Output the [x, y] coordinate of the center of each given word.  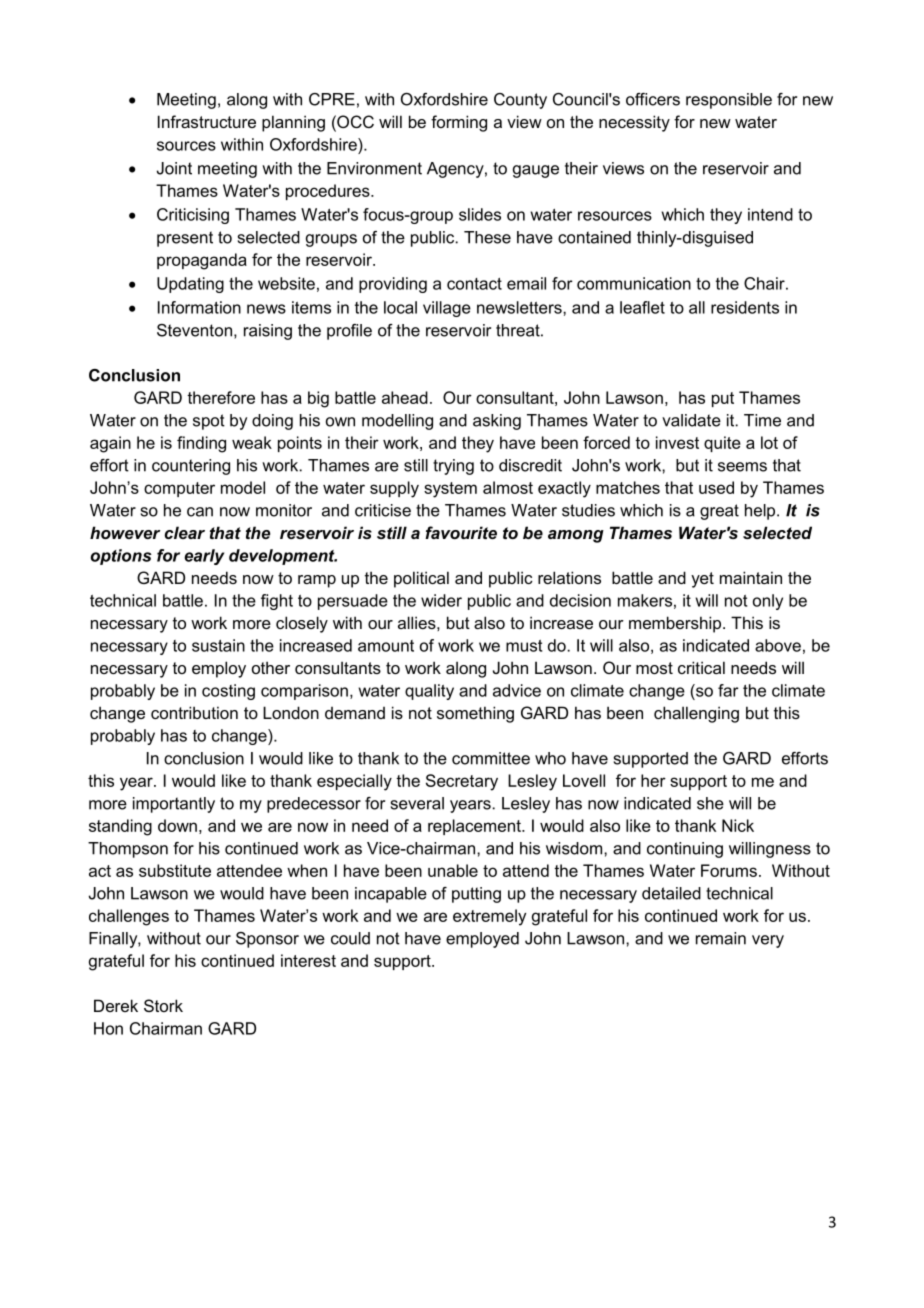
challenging [696, 714]
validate [691, 420]
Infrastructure [207, 121]
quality [429, 692]
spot [209, 422]
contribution [194, 712]
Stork [163, 1005]
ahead [405, 397]
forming [459, 123]
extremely [489, 917]
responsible [729, 101]
